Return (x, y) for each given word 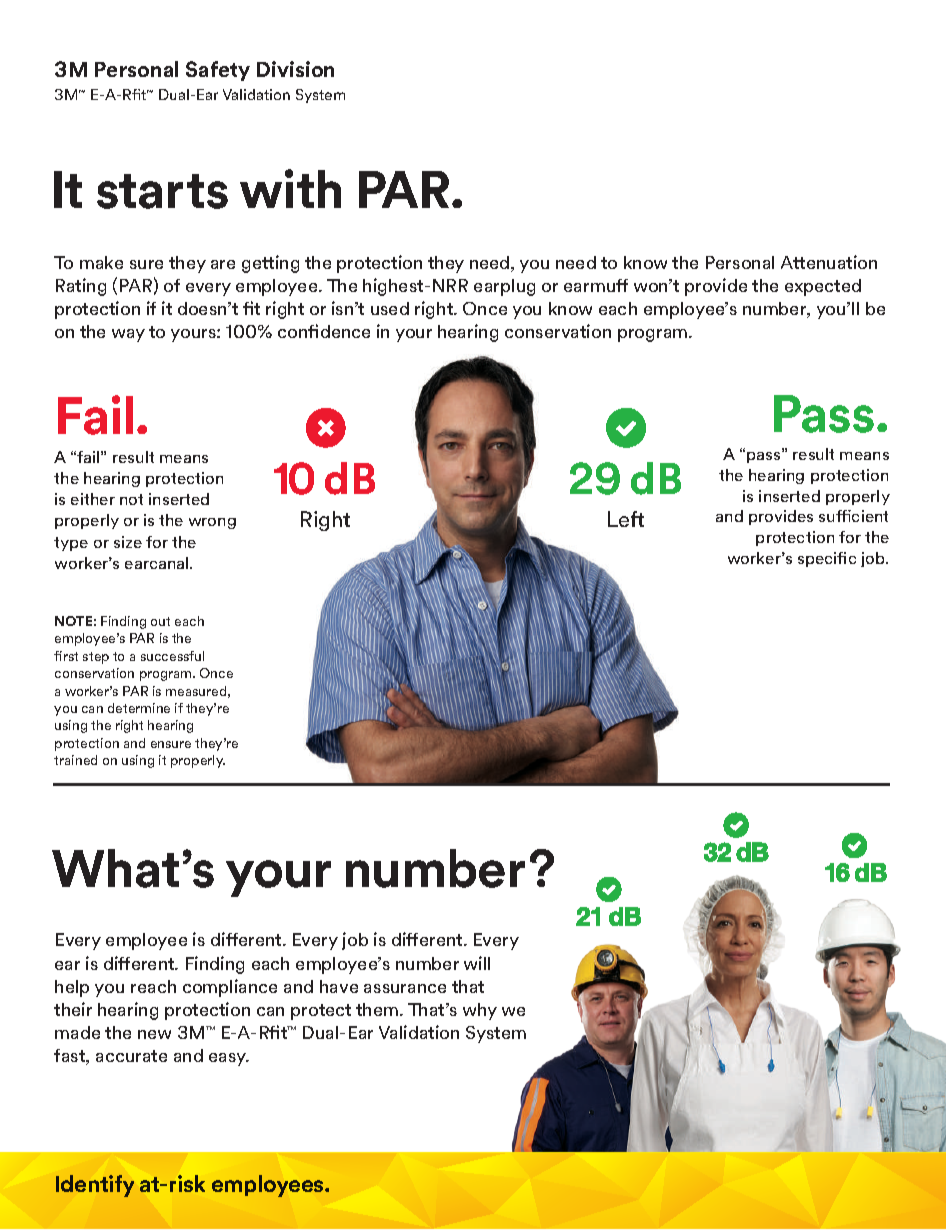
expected (823, 287)
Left (626, 519)
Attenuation (829, 262)
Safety (218, 71)
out (160, 621)
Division (295, 69)
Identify (95, 1186)
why (480, 1011)
